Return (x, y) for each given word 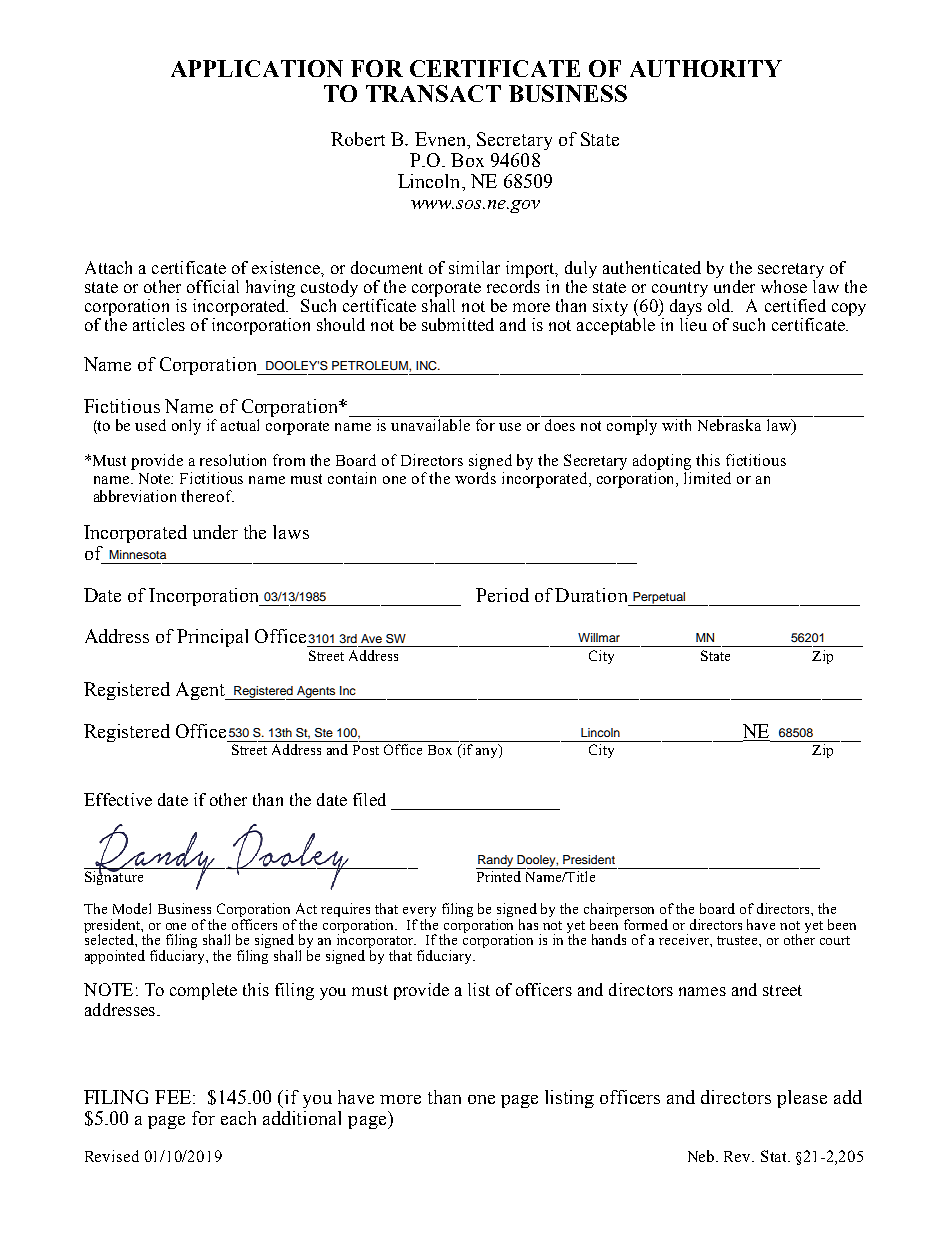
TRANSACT (433, 93)
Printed (499, 876)
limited (707, 478)
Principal (212, 638)
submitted (458, 324)
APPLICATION (257, 68)
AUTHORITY (706, 68)
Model (132, 908)
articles (159, 324)
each (238, 1118)
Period (502, 595)
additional (302, 1118)
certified (795, 305)
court (835, 940)
